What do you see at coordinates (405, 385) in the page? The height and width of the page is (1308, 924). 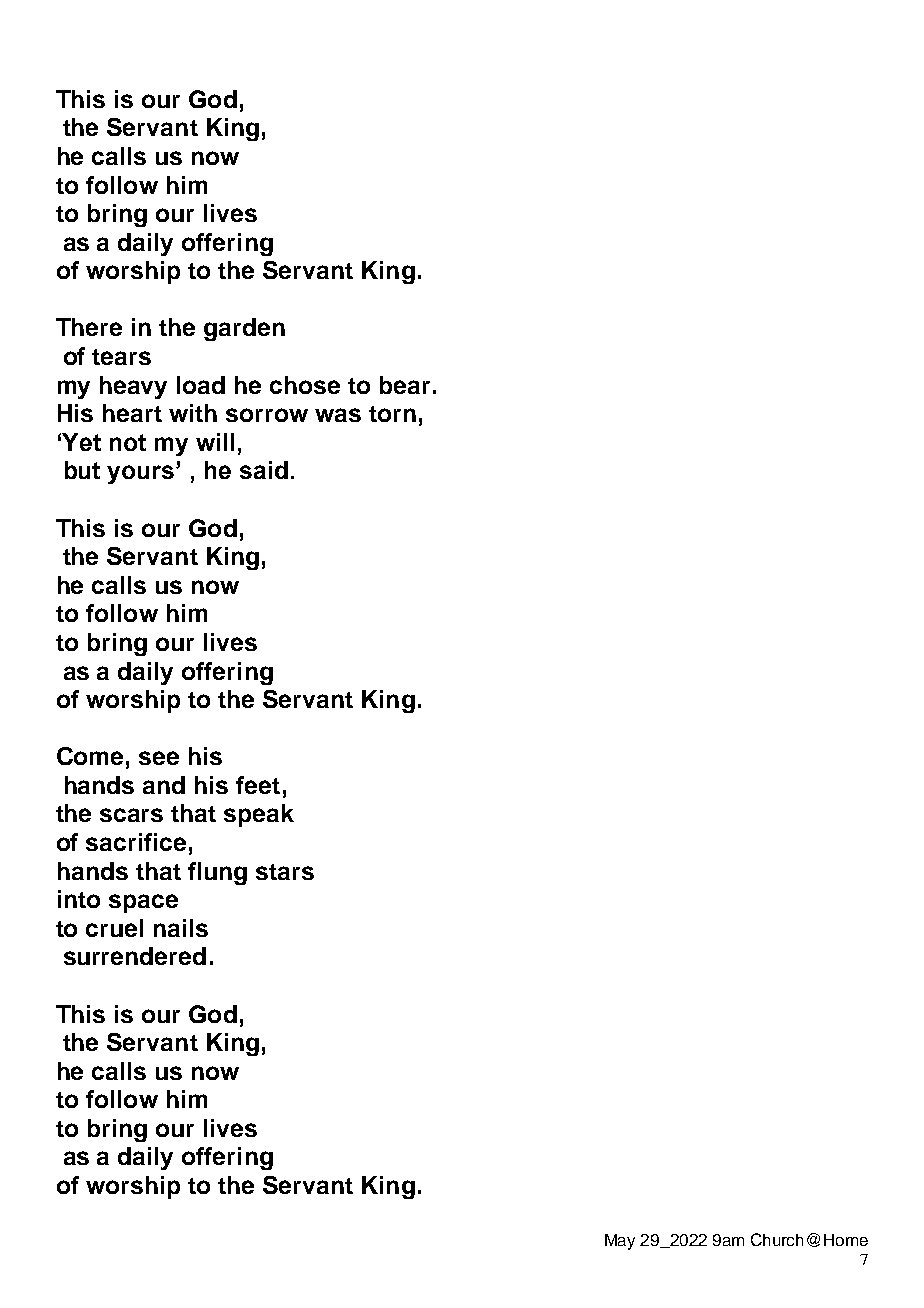 I see `bear` at bounding box center [405, 385].
